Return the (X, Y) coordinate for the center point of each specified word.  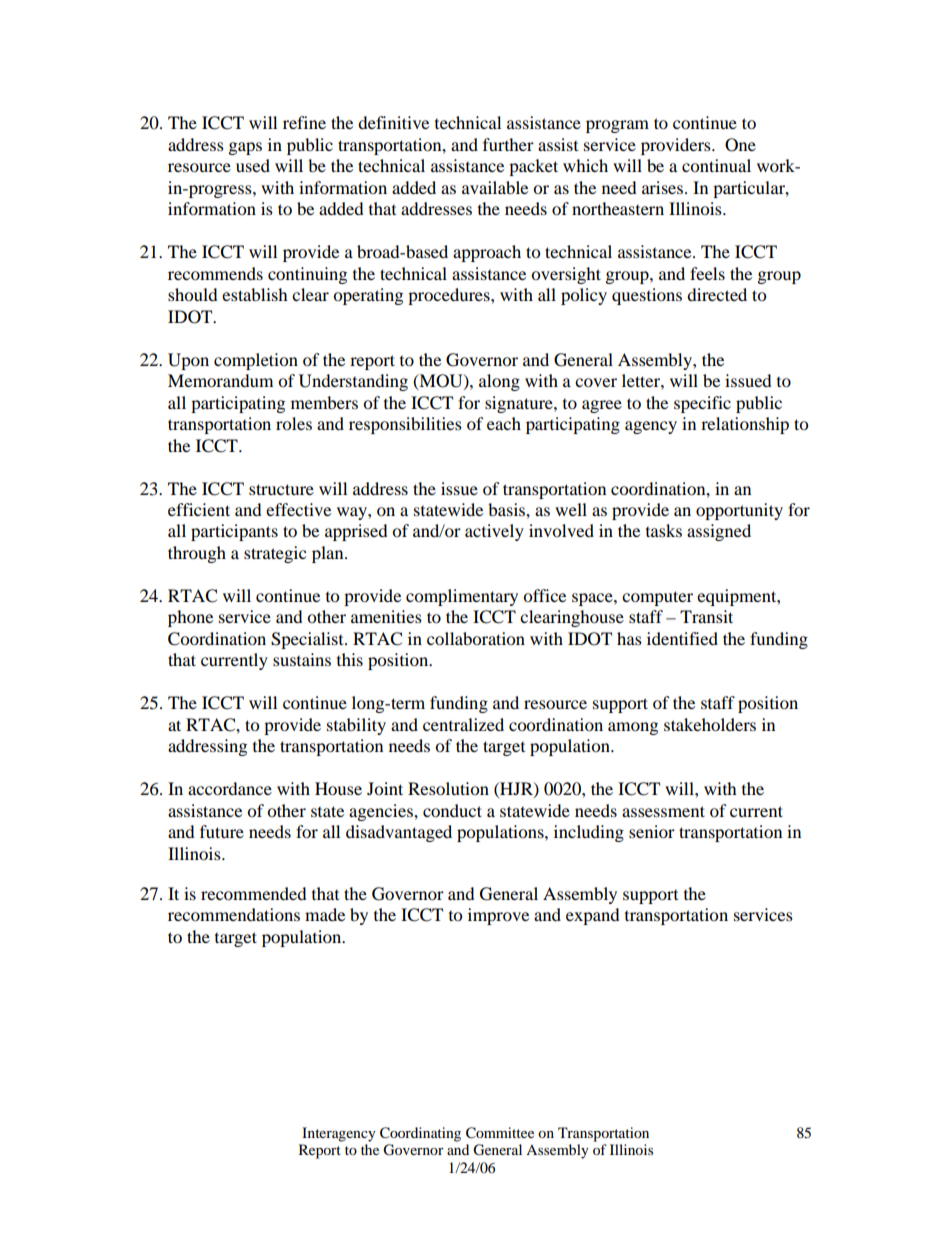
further (508, 144)
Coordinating (420, 1134)
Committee (500, 1133)
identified (682, 638)
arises (664, 187)
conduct (452, 810)
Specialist (308, 640)
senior (652, 831)
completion (256, 361)
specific (702, 404)
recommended (254, 893)
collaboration (476, 638)
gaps (245, 148)
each (504, 423)
